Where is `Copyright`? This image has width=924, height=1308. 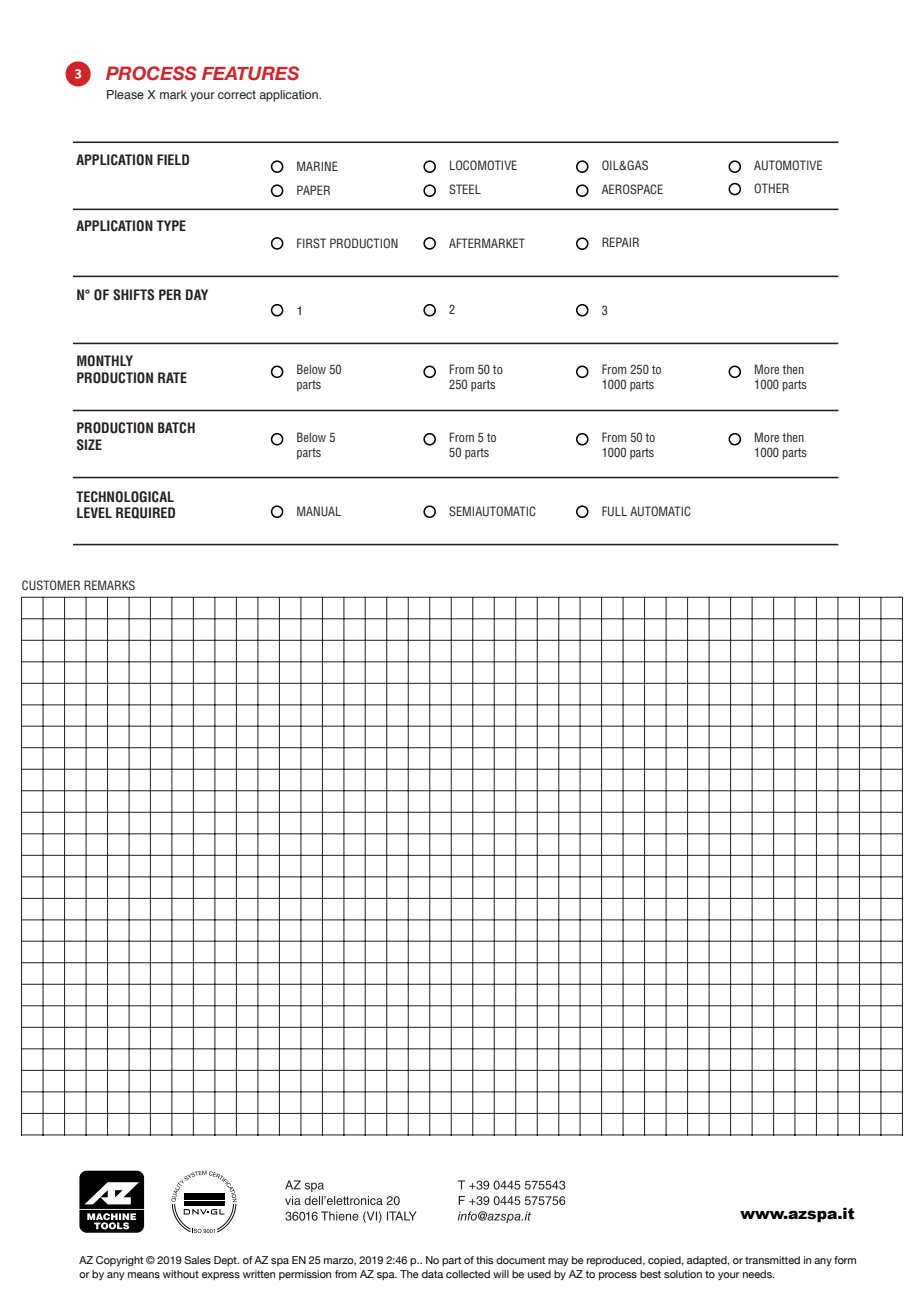 Copyright is located at coordinates (119, 1261).
